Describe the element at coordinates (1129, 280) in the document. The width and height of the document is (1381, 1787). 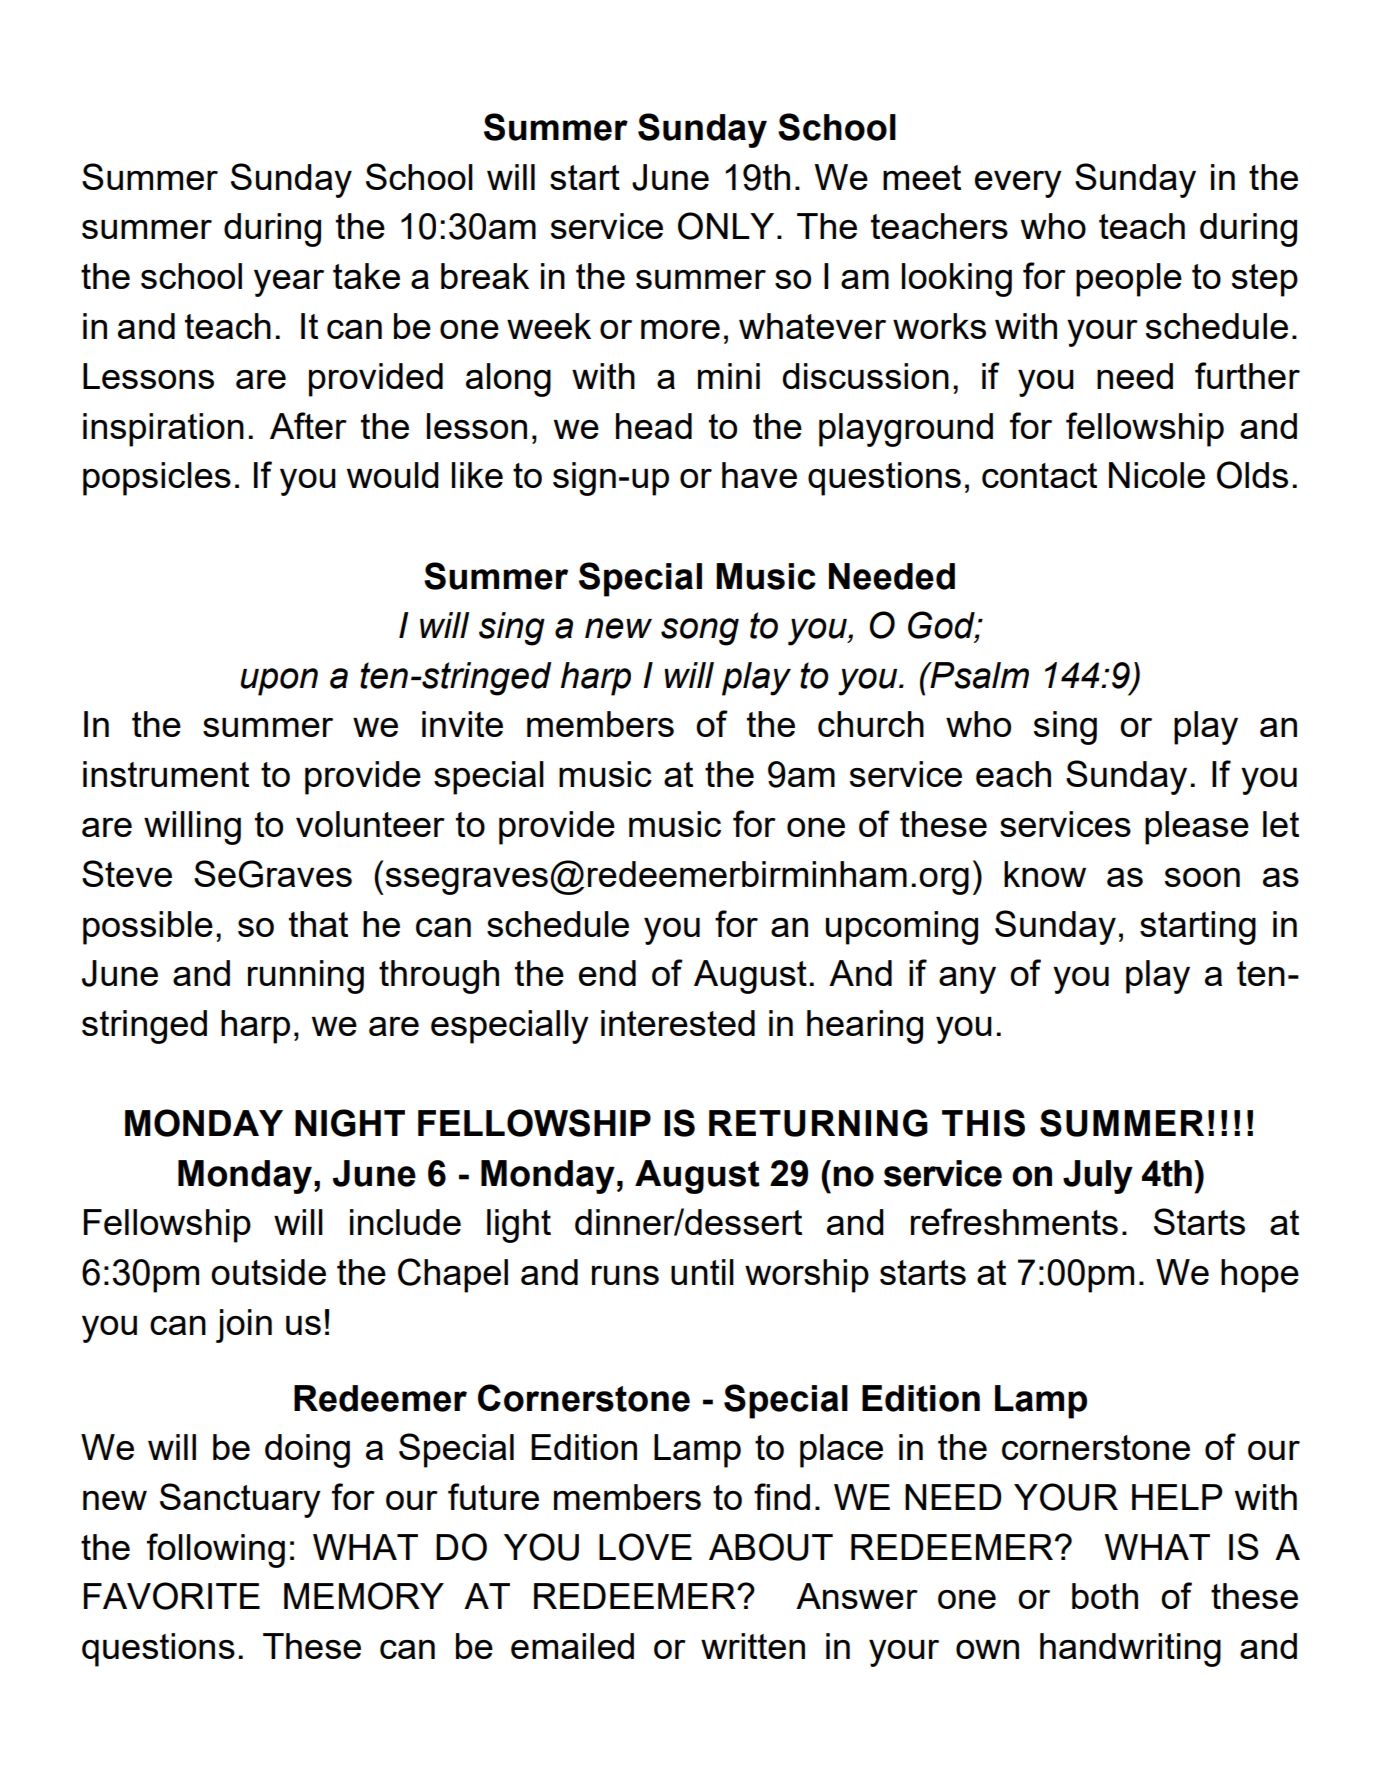
I see `people` at that location.
